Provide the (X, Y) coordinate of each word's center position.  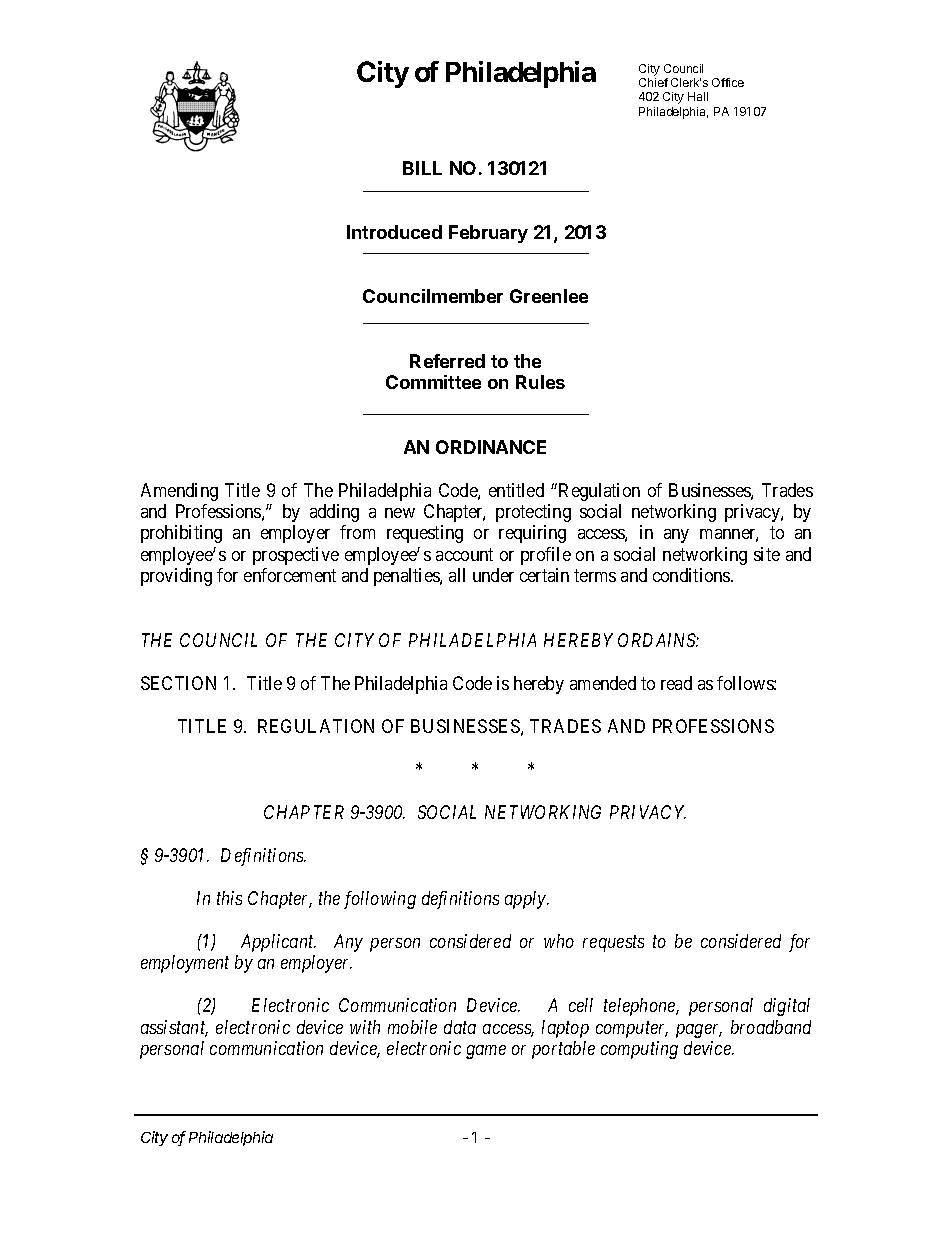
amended (603, 683)
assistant (174, 1028)
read (676, 683)
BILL (422, 168)
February (488, 234)
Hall (698, 96)
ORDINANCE (491, 447)
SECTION (178, 683)
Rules (540, 382)
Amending (179, 492)
